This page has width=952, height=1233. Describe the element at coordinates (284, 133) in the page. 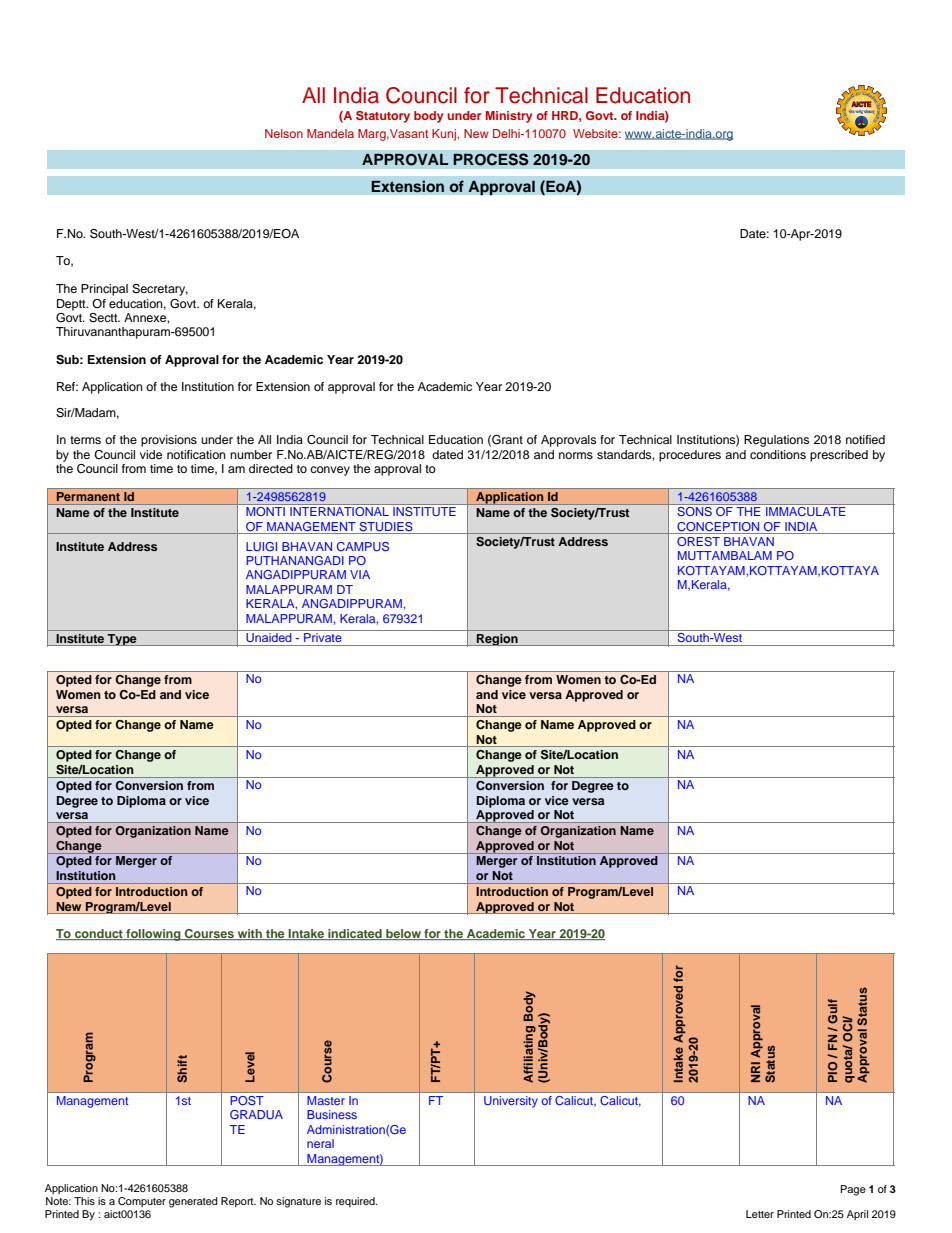

I see `Nelson` at that location.
